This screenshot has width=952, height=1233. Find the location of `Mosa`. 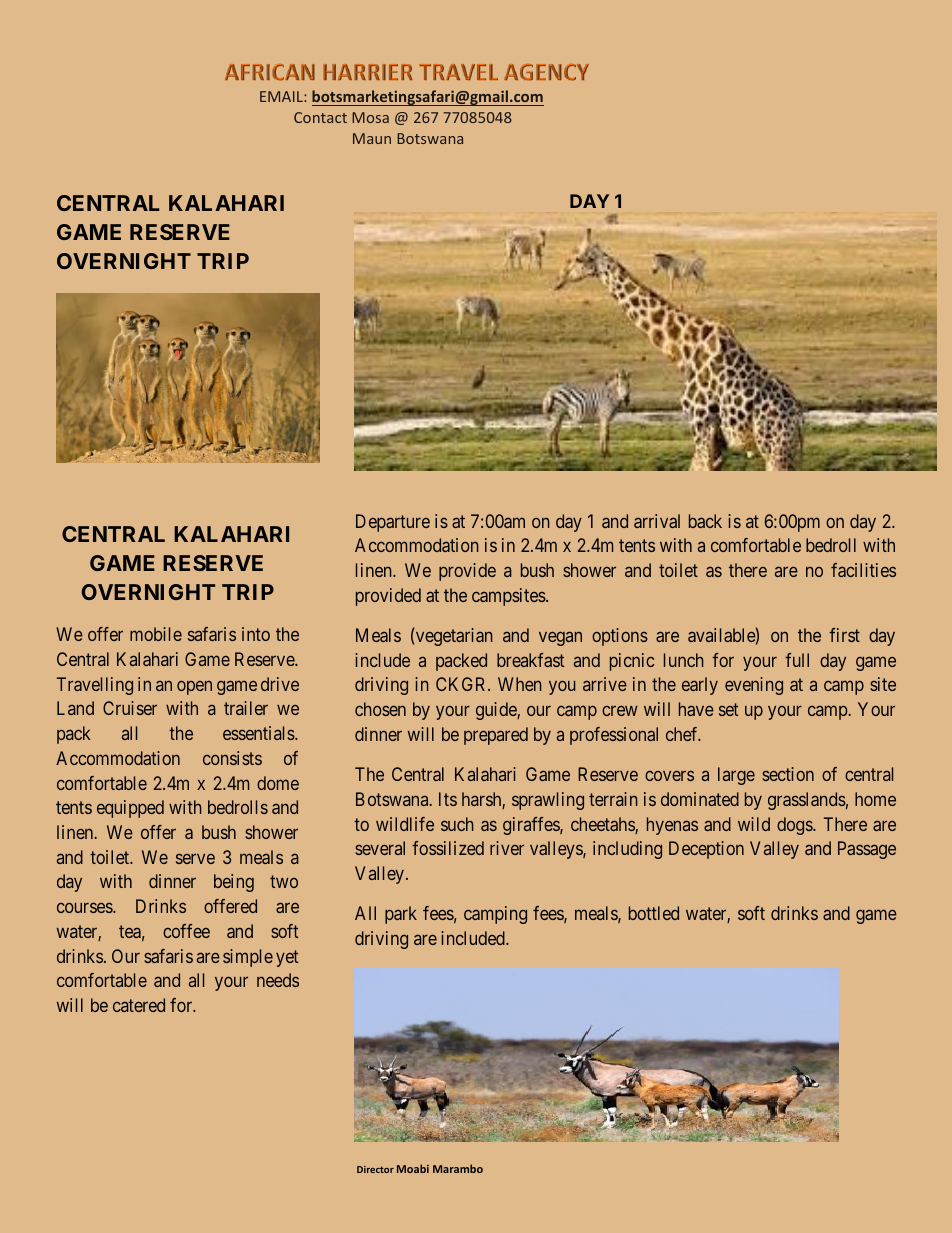

Mosa is located at coordinates (370, 117).
